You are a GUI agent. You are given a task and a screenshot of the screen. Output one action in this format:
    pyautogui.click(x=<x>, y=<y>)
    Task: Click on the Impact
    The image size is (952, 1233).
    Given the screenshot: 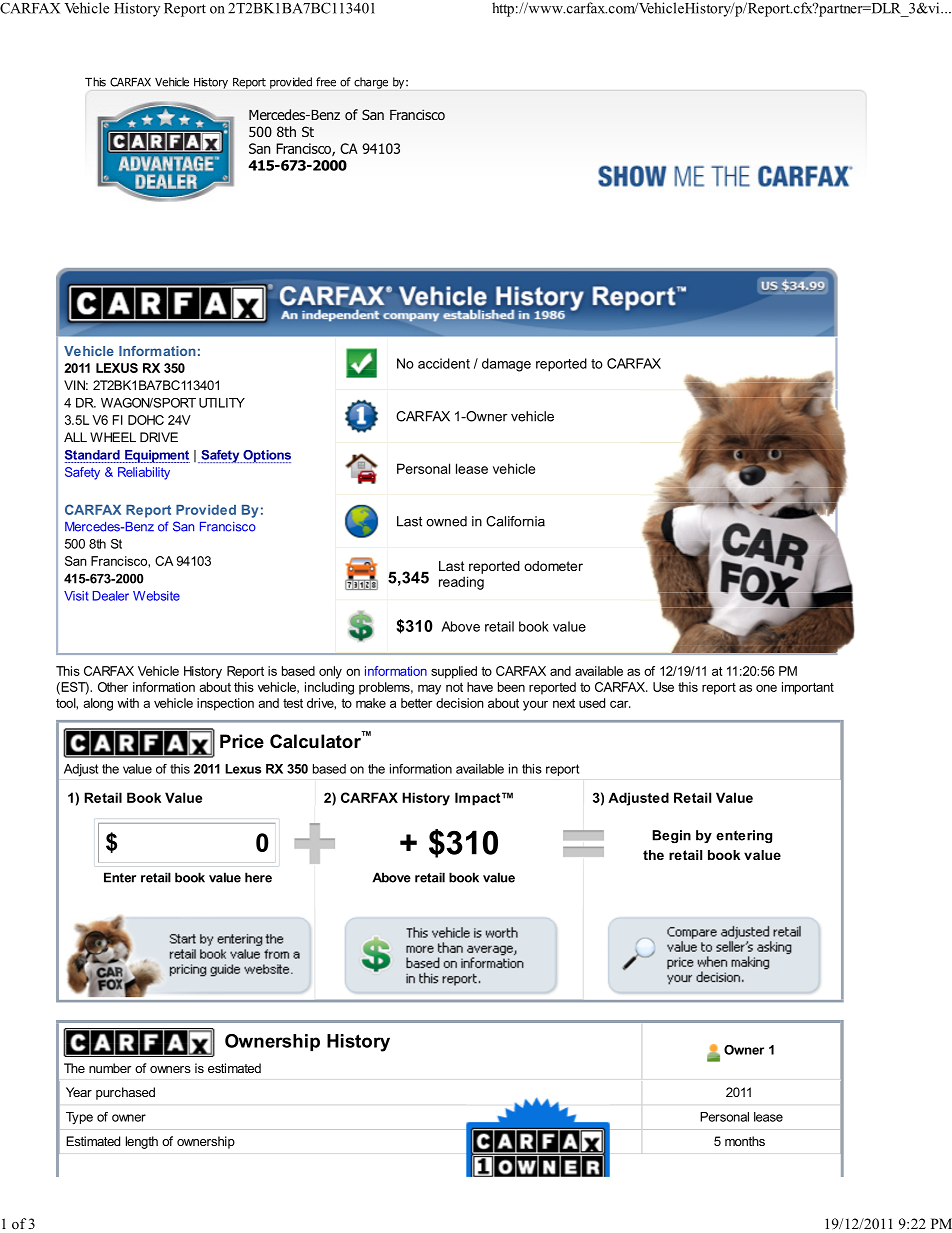 What is the action you would take?
    pyautogui.click(x=479, y=799)
